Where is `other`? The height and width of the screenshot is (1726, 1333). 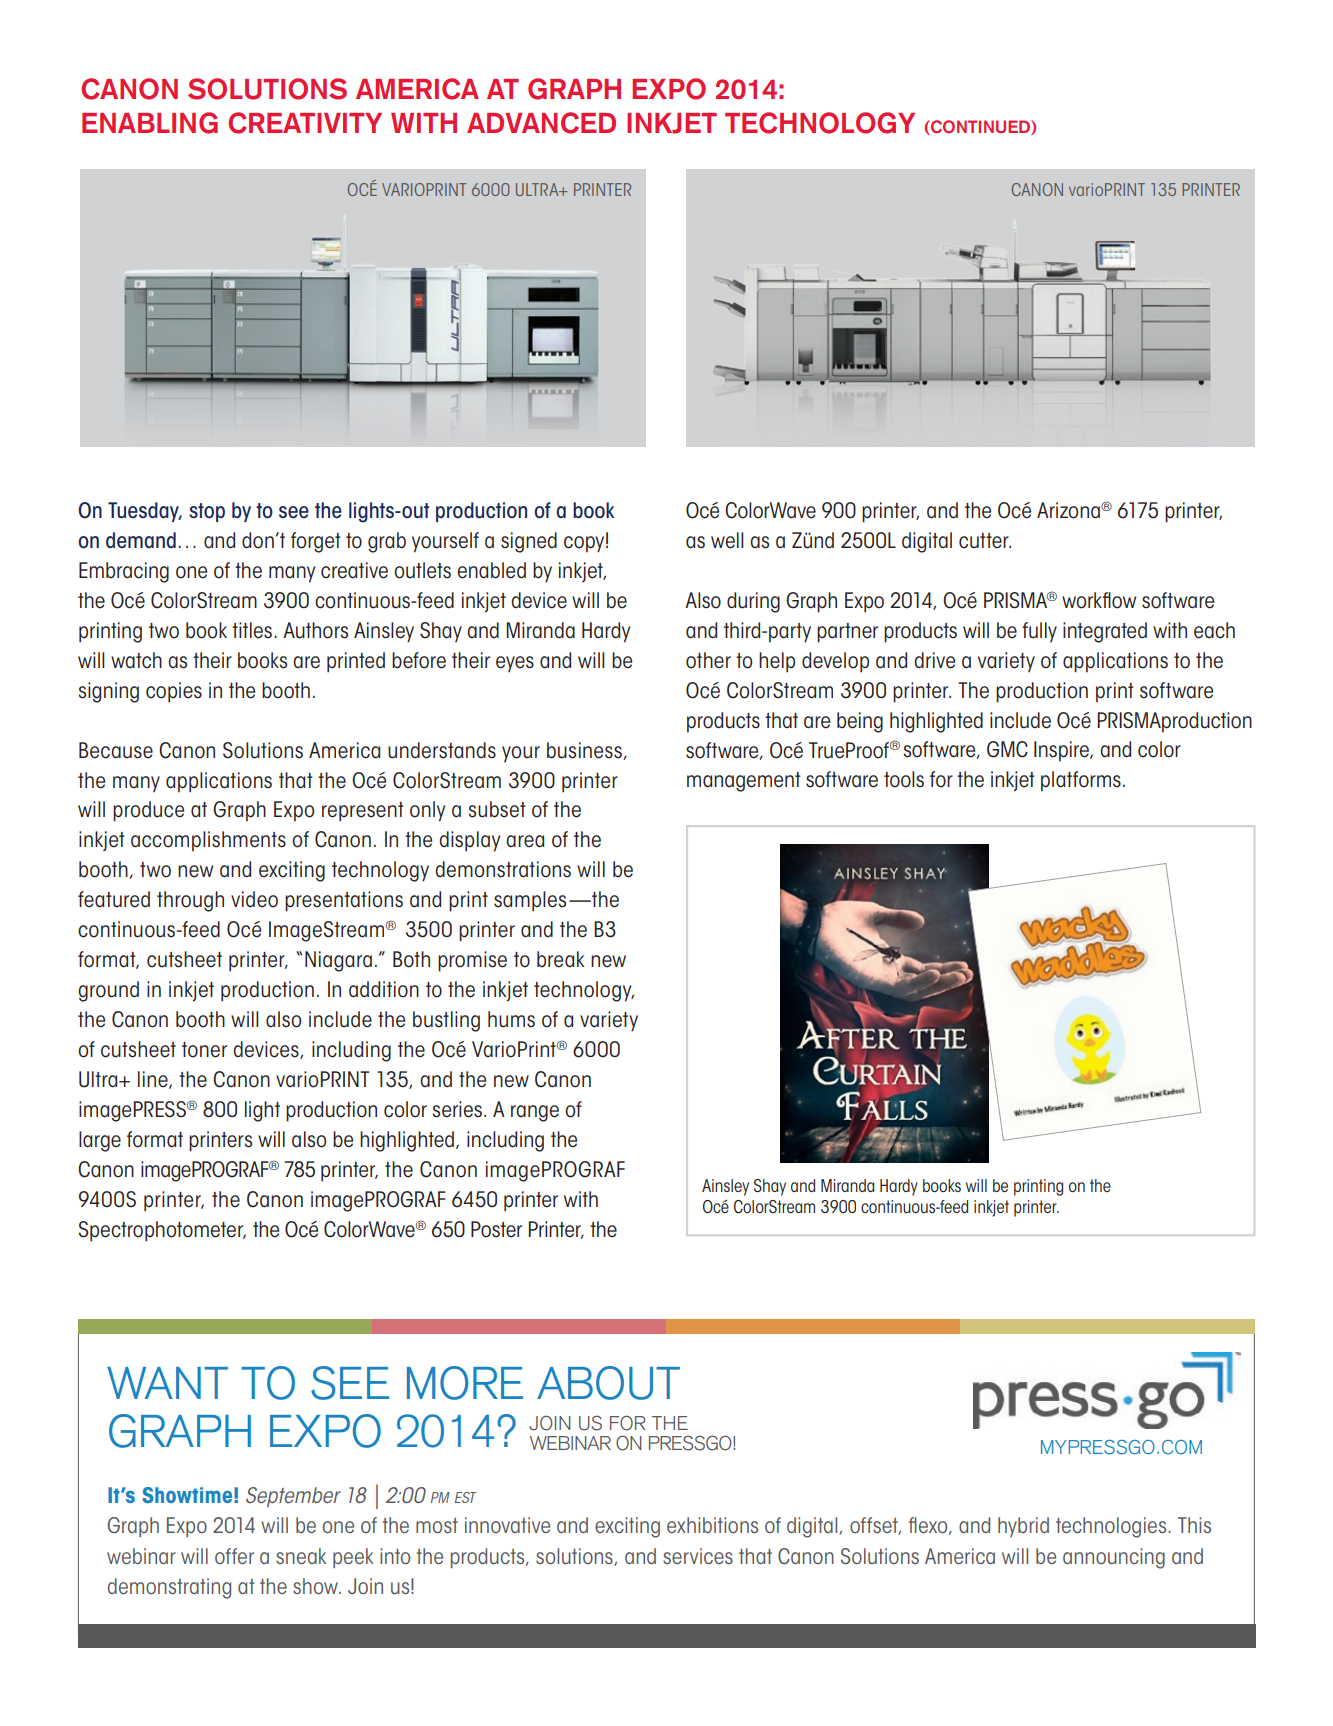 other is located at coordinates (708, 660).
